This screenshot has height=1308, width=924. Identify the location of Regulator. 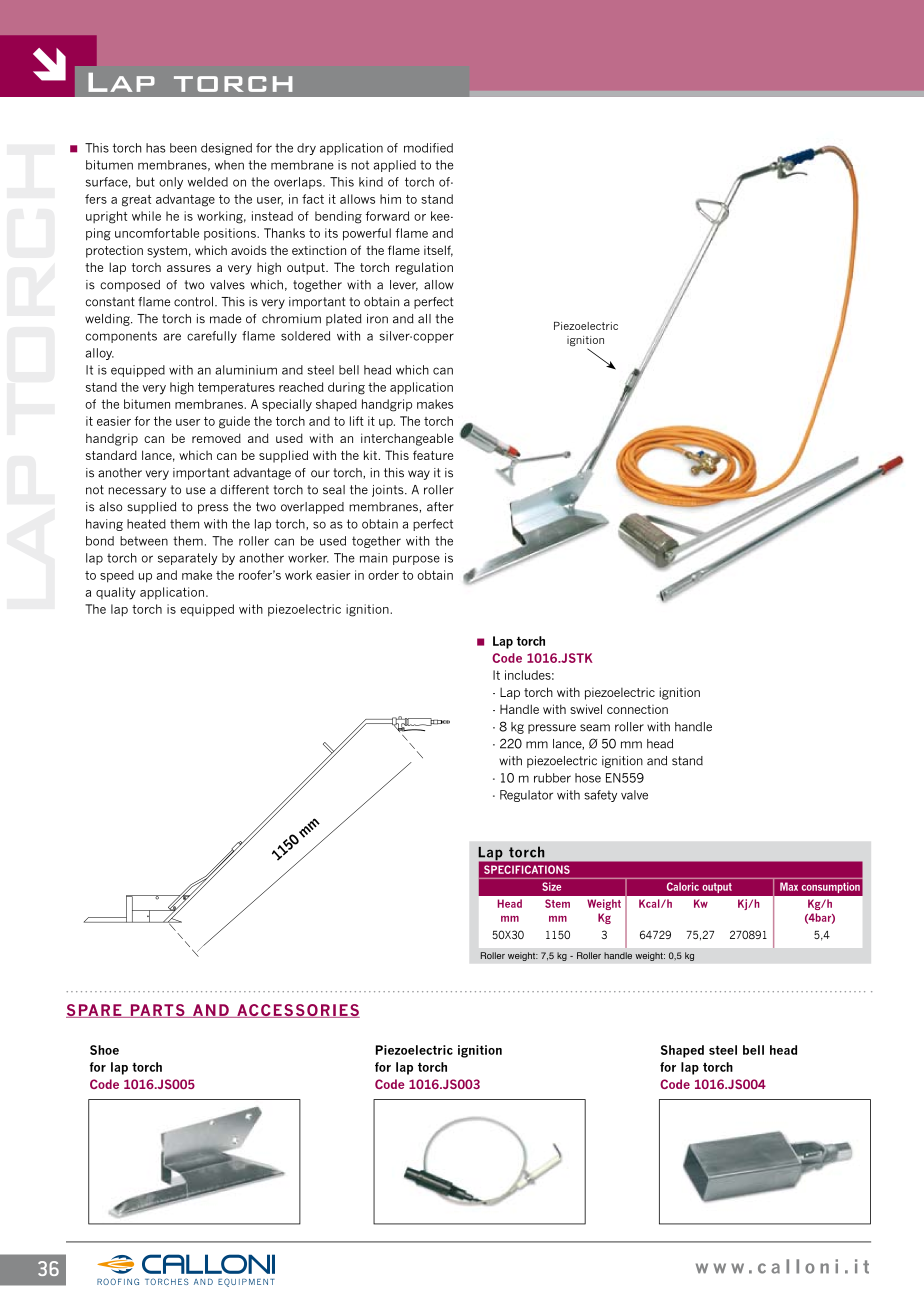
(526, 796).
